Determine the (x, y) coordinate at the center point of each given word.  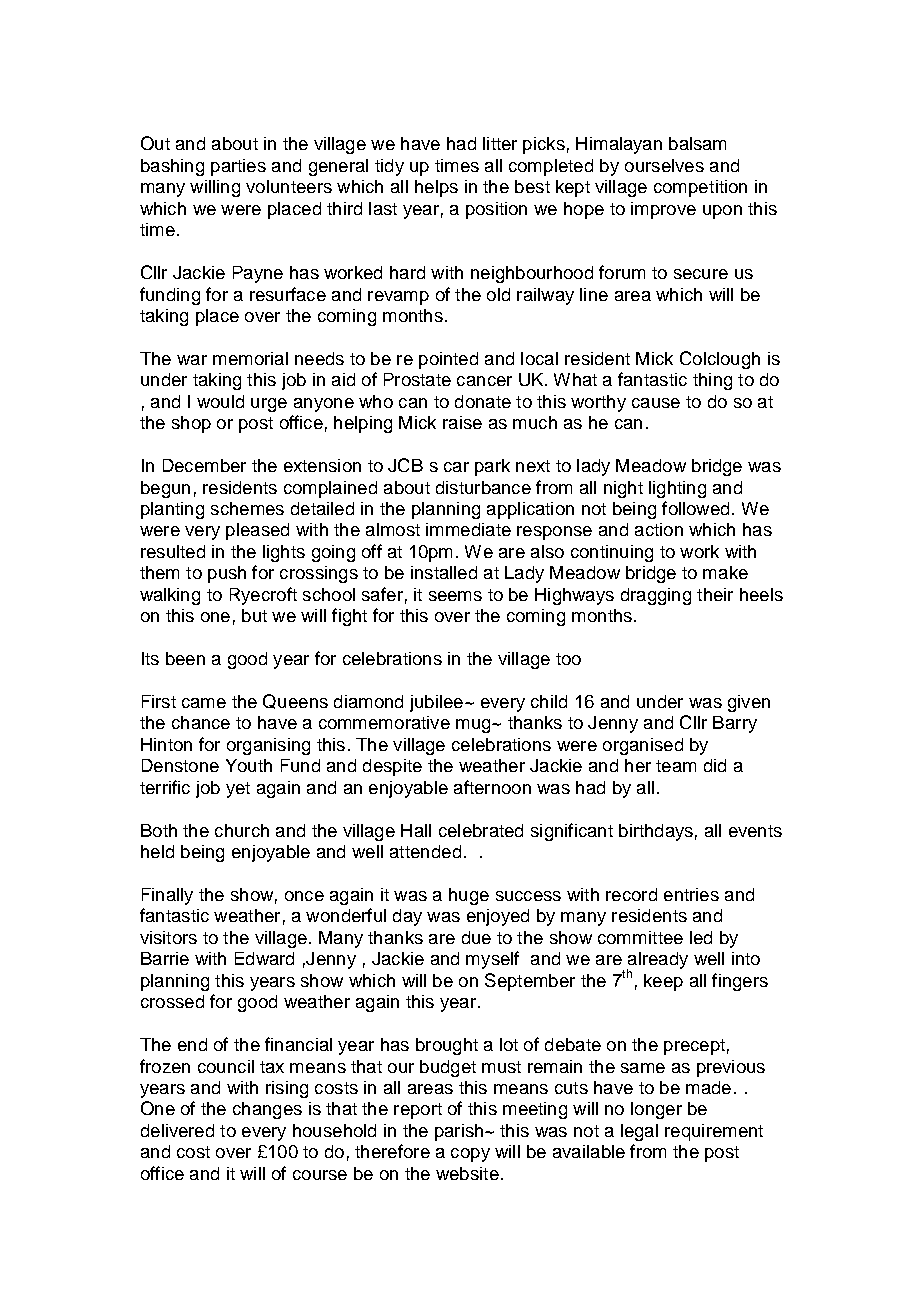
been (185, 658)
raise (462, 422)
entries (691, 894)
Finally (167, 896)
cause (656, 403)
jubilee (436, 703)
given (749, 703)
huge (469, 896)
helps (436, 188)
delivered (177, 1130)
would (220, 401)
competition (700, 188)
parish (460, 1132)
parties (238, 167)
